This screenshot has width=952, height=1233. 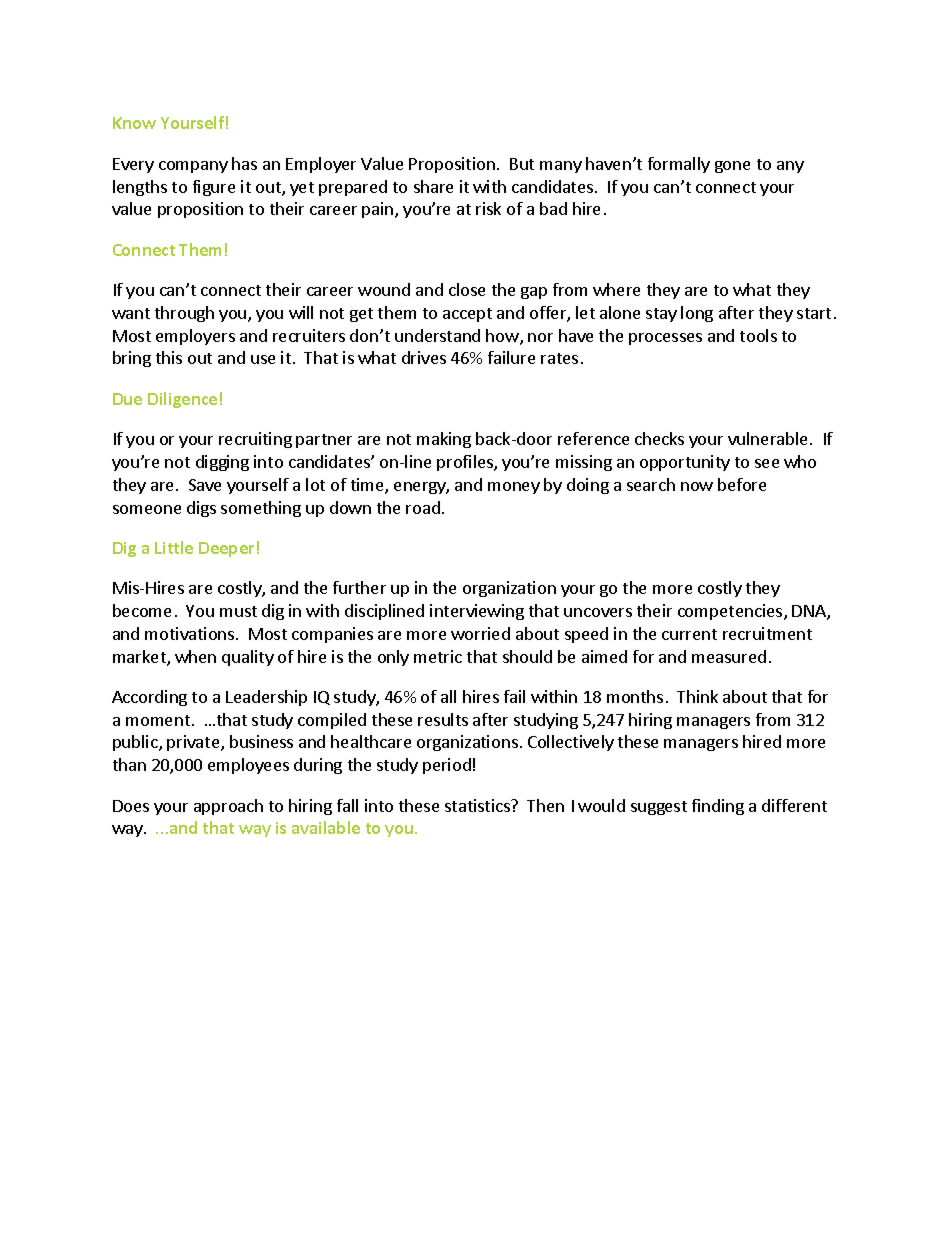 What do you see at coordinates (732, 167) in the screenshot?
I see `gone` at bounding box center [732, 167].
